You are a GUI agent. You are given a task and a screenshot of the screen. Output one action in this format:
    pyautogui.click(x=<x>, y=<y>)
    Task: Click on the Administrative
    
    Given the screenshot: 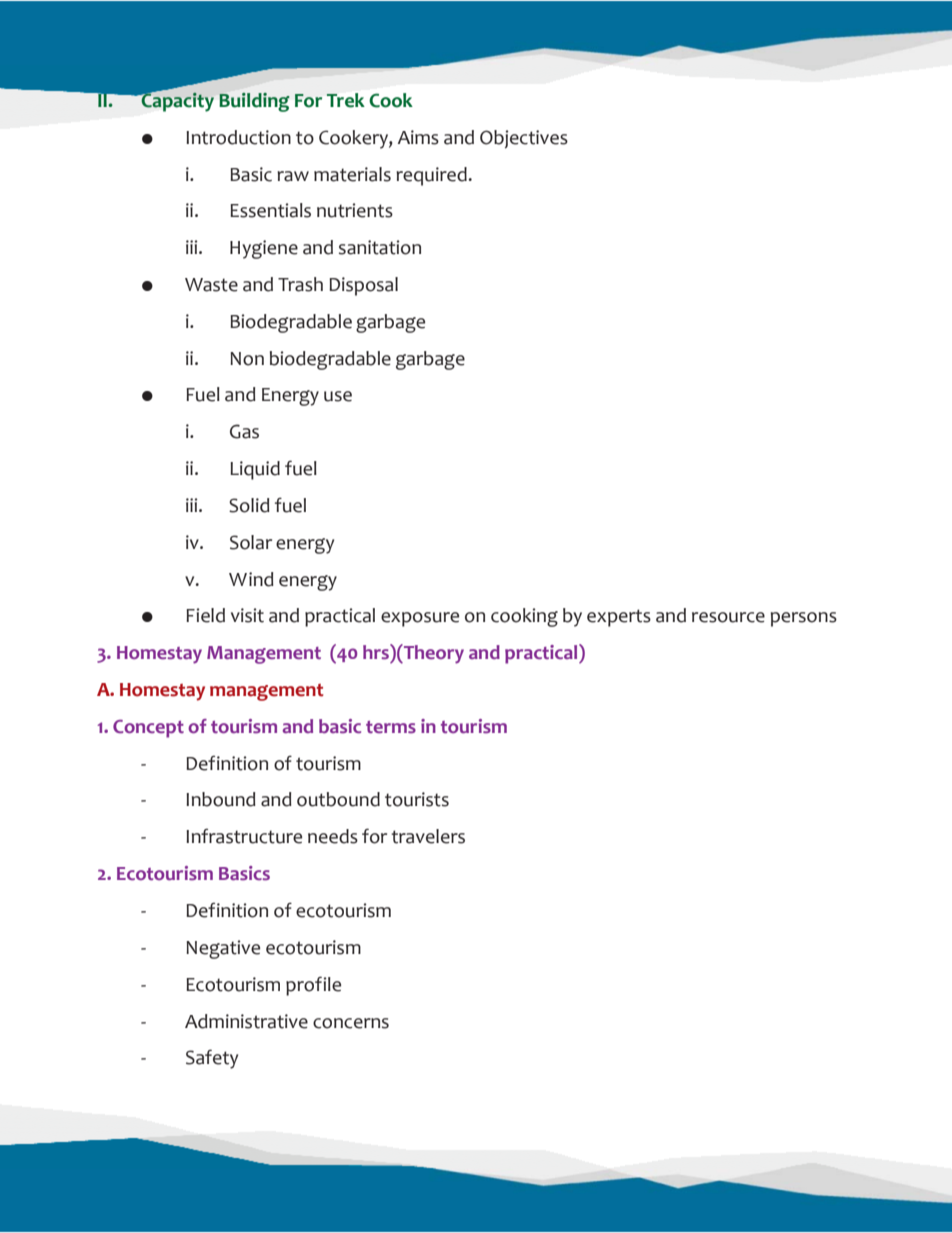 What is the action you would take?
    pyautogui.click(x=246, y=1021)
